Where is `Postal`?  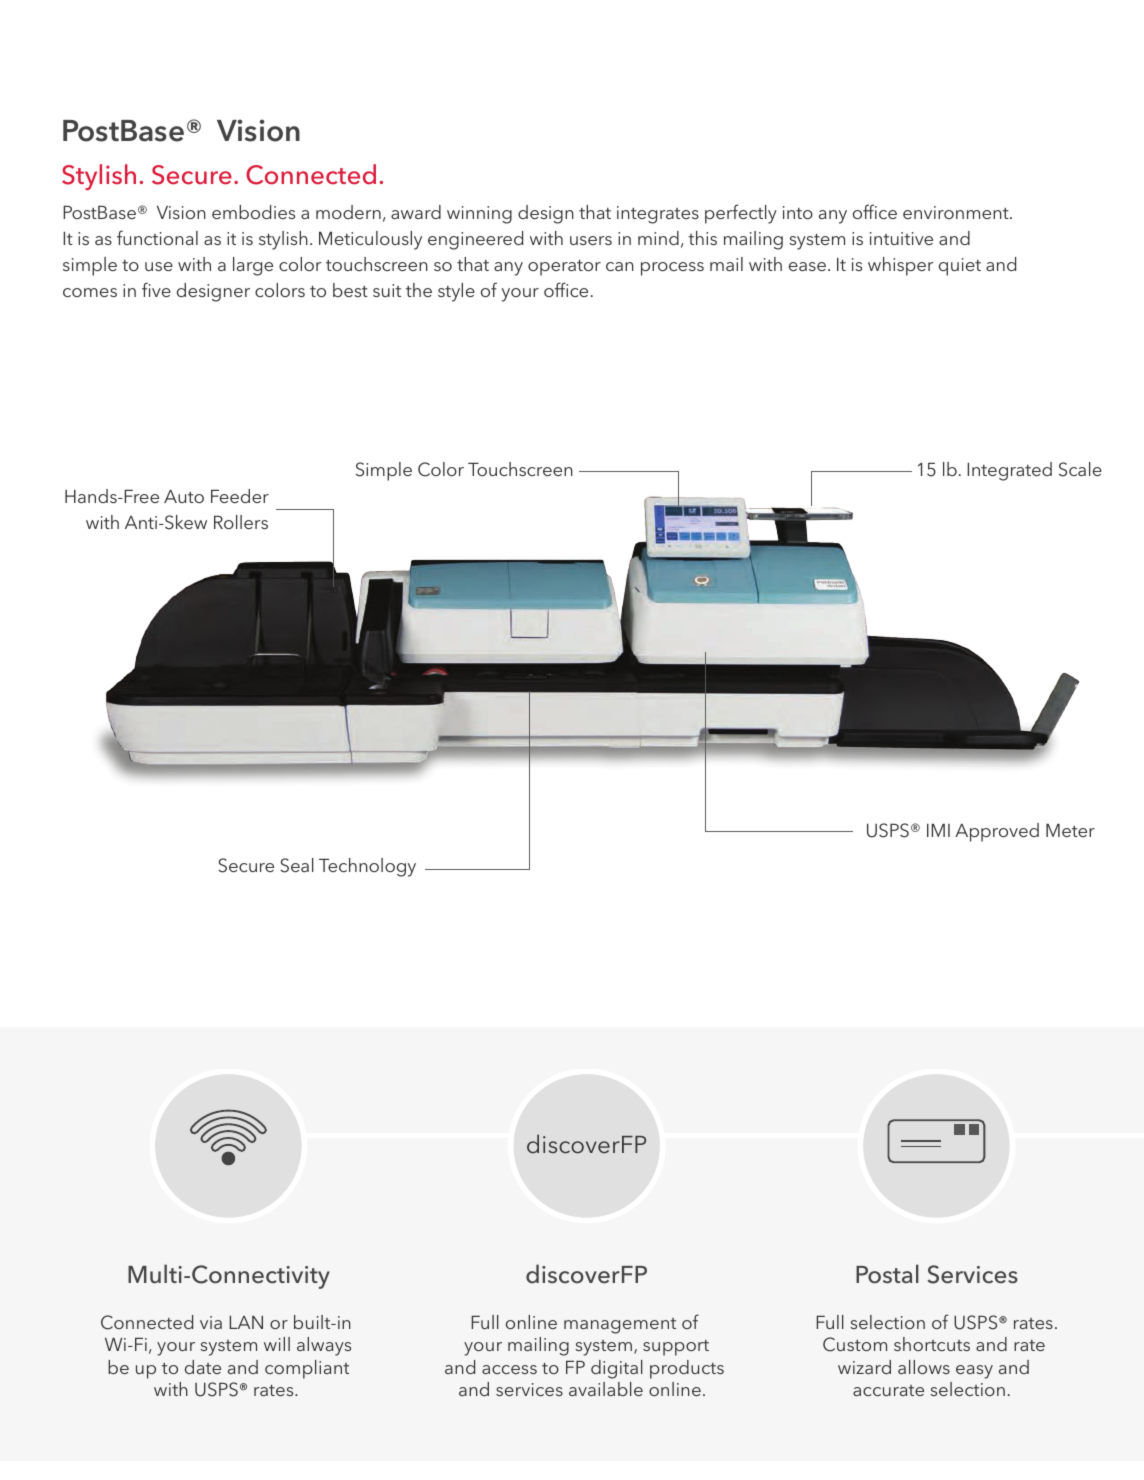 Postal is located at coordinates (887, 1274).
